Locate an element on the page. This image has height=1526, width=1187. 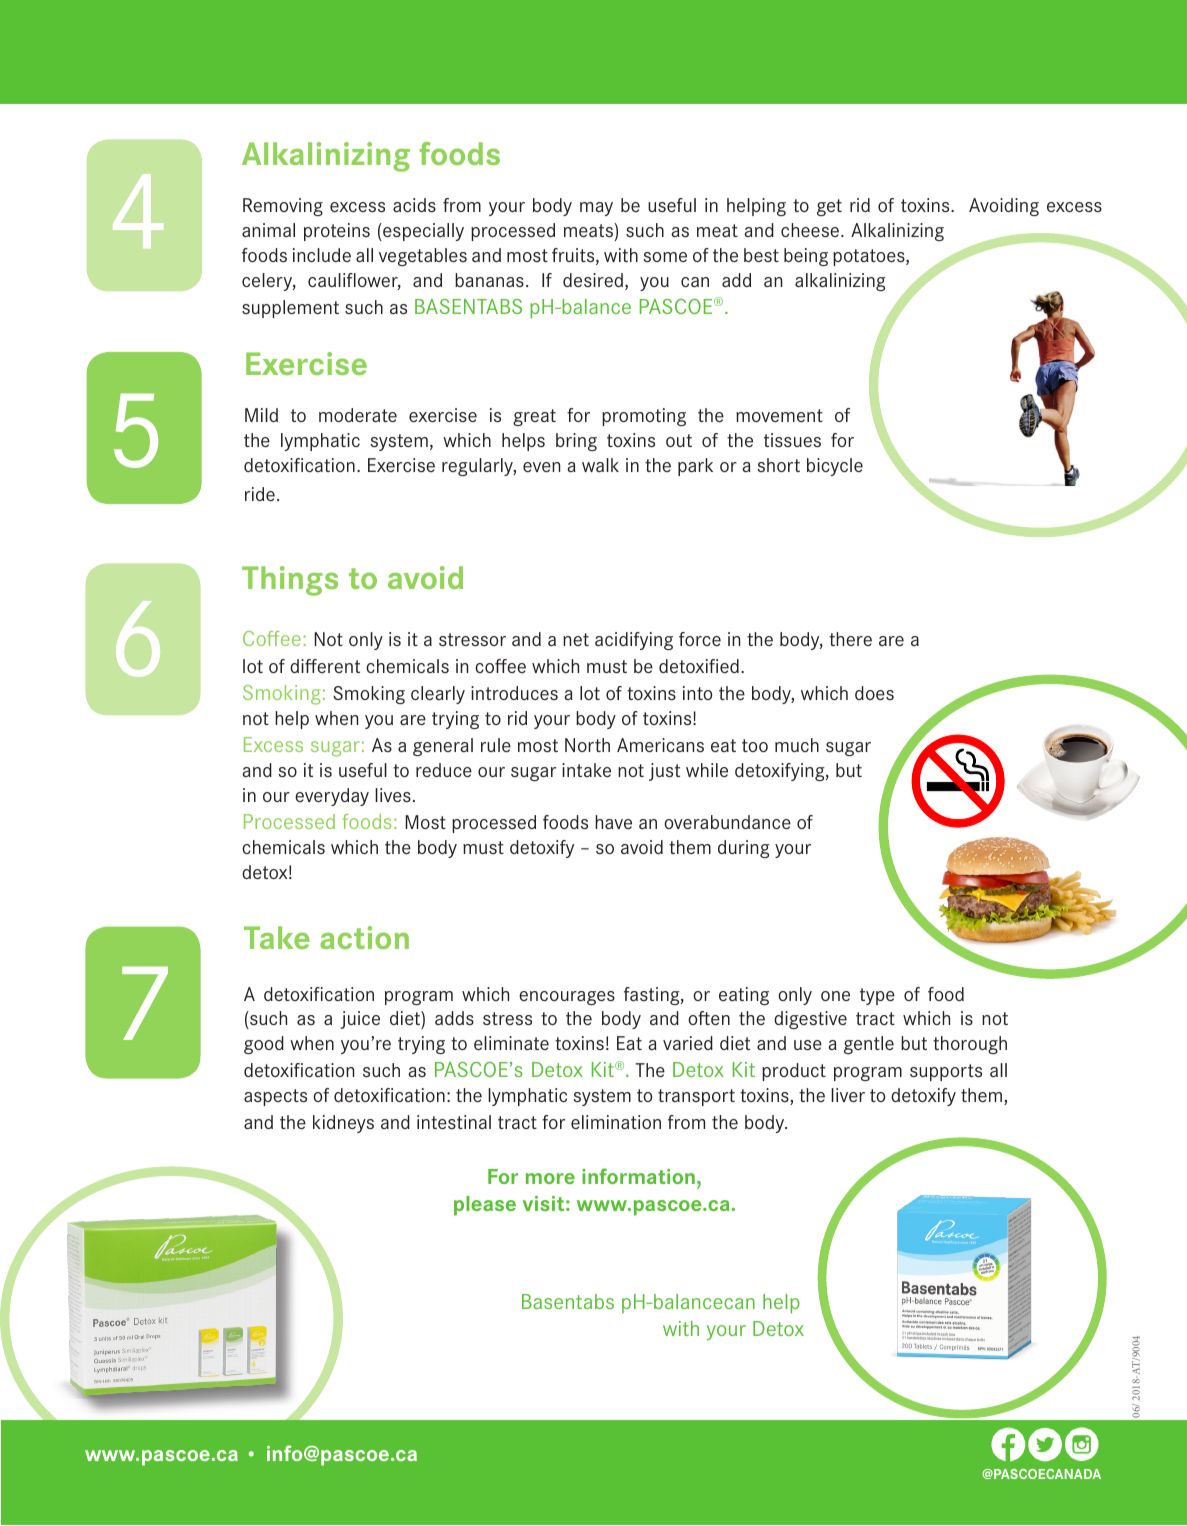
walk is located at coordinates (600, 465).
